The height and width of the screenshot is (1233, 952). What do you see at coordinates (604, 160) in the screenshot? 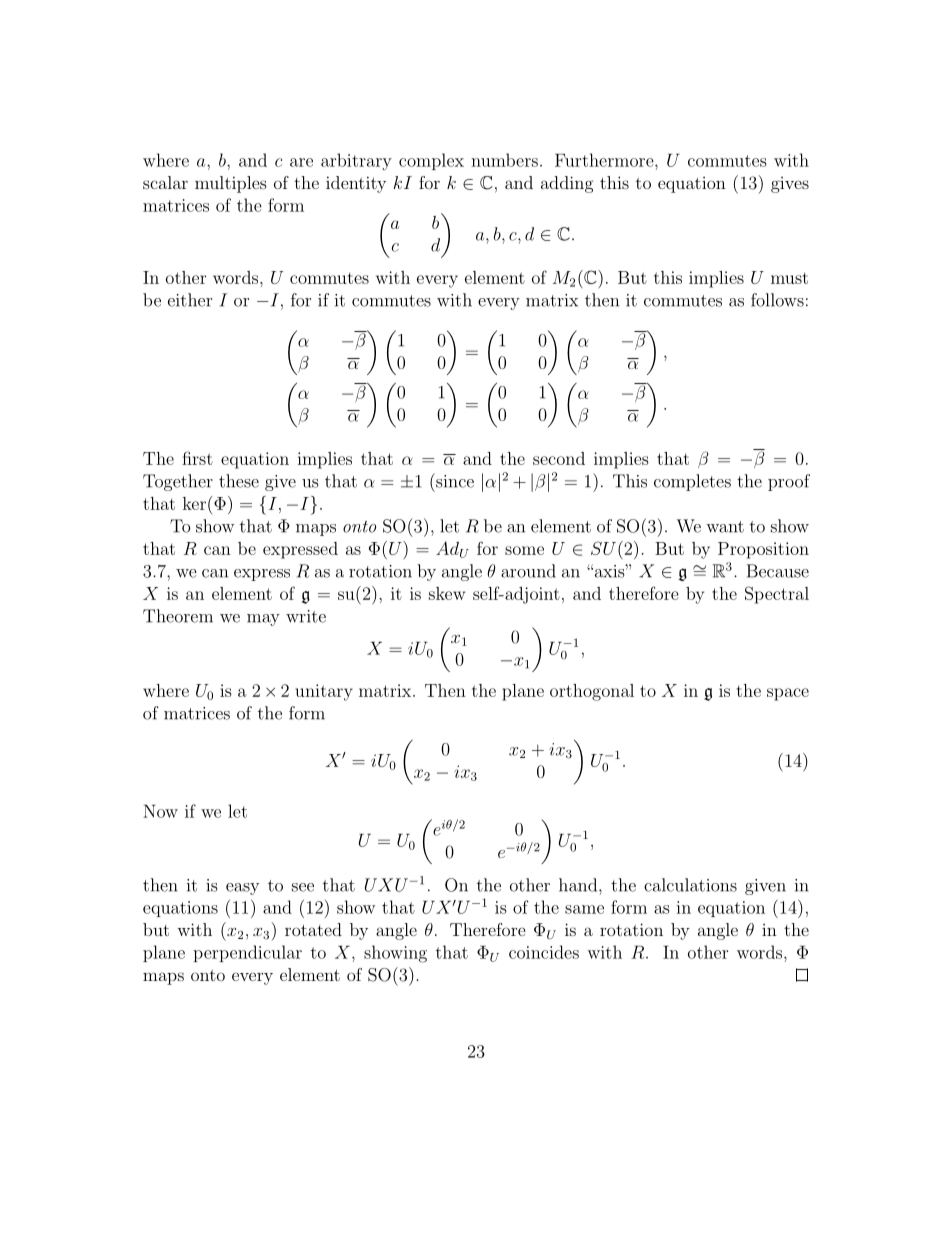
I see `Furthermore` at bounding box center [604, 160].
